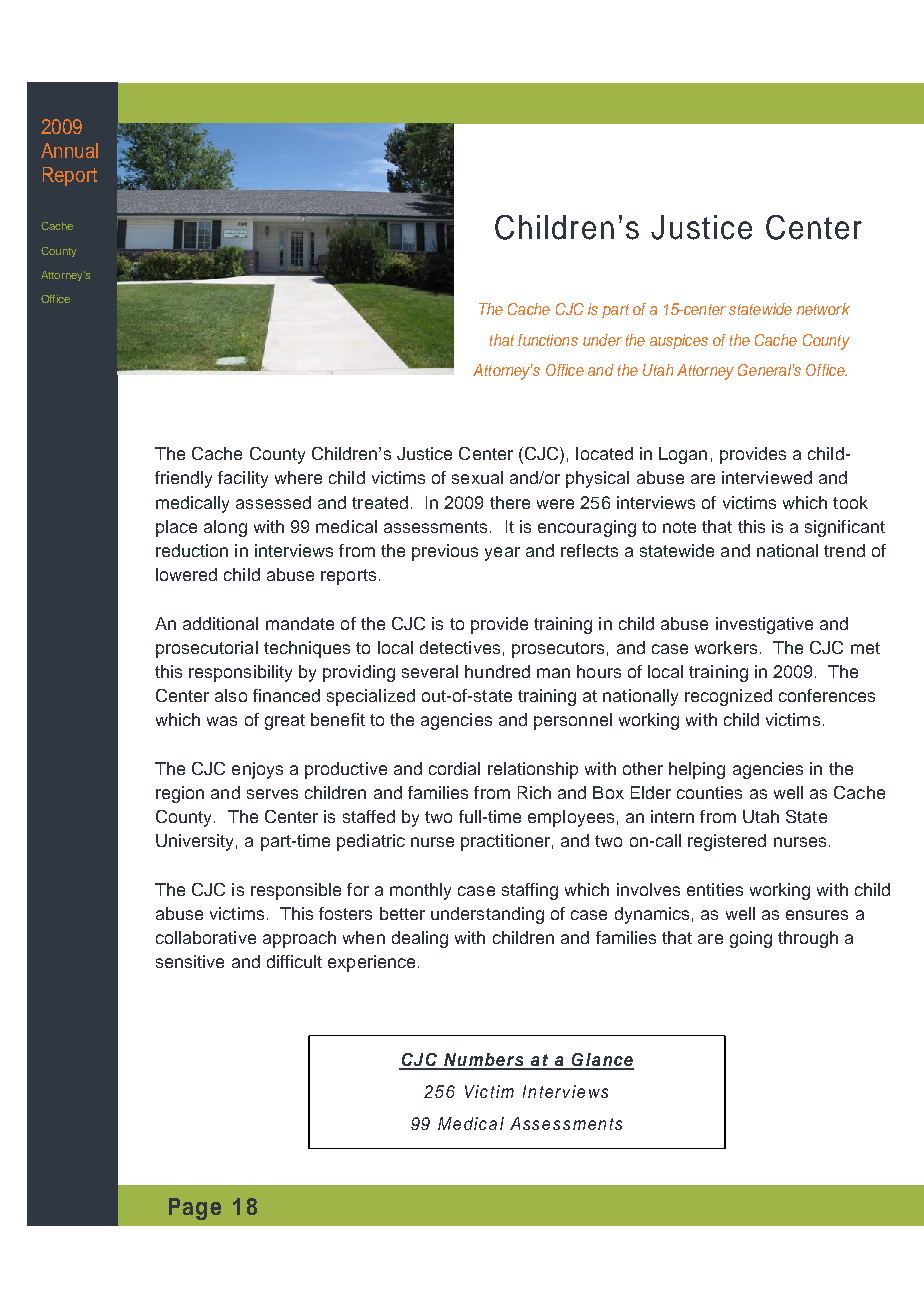 This page has width=924, height=1308. I want to click on functions, so click(548, 340).
